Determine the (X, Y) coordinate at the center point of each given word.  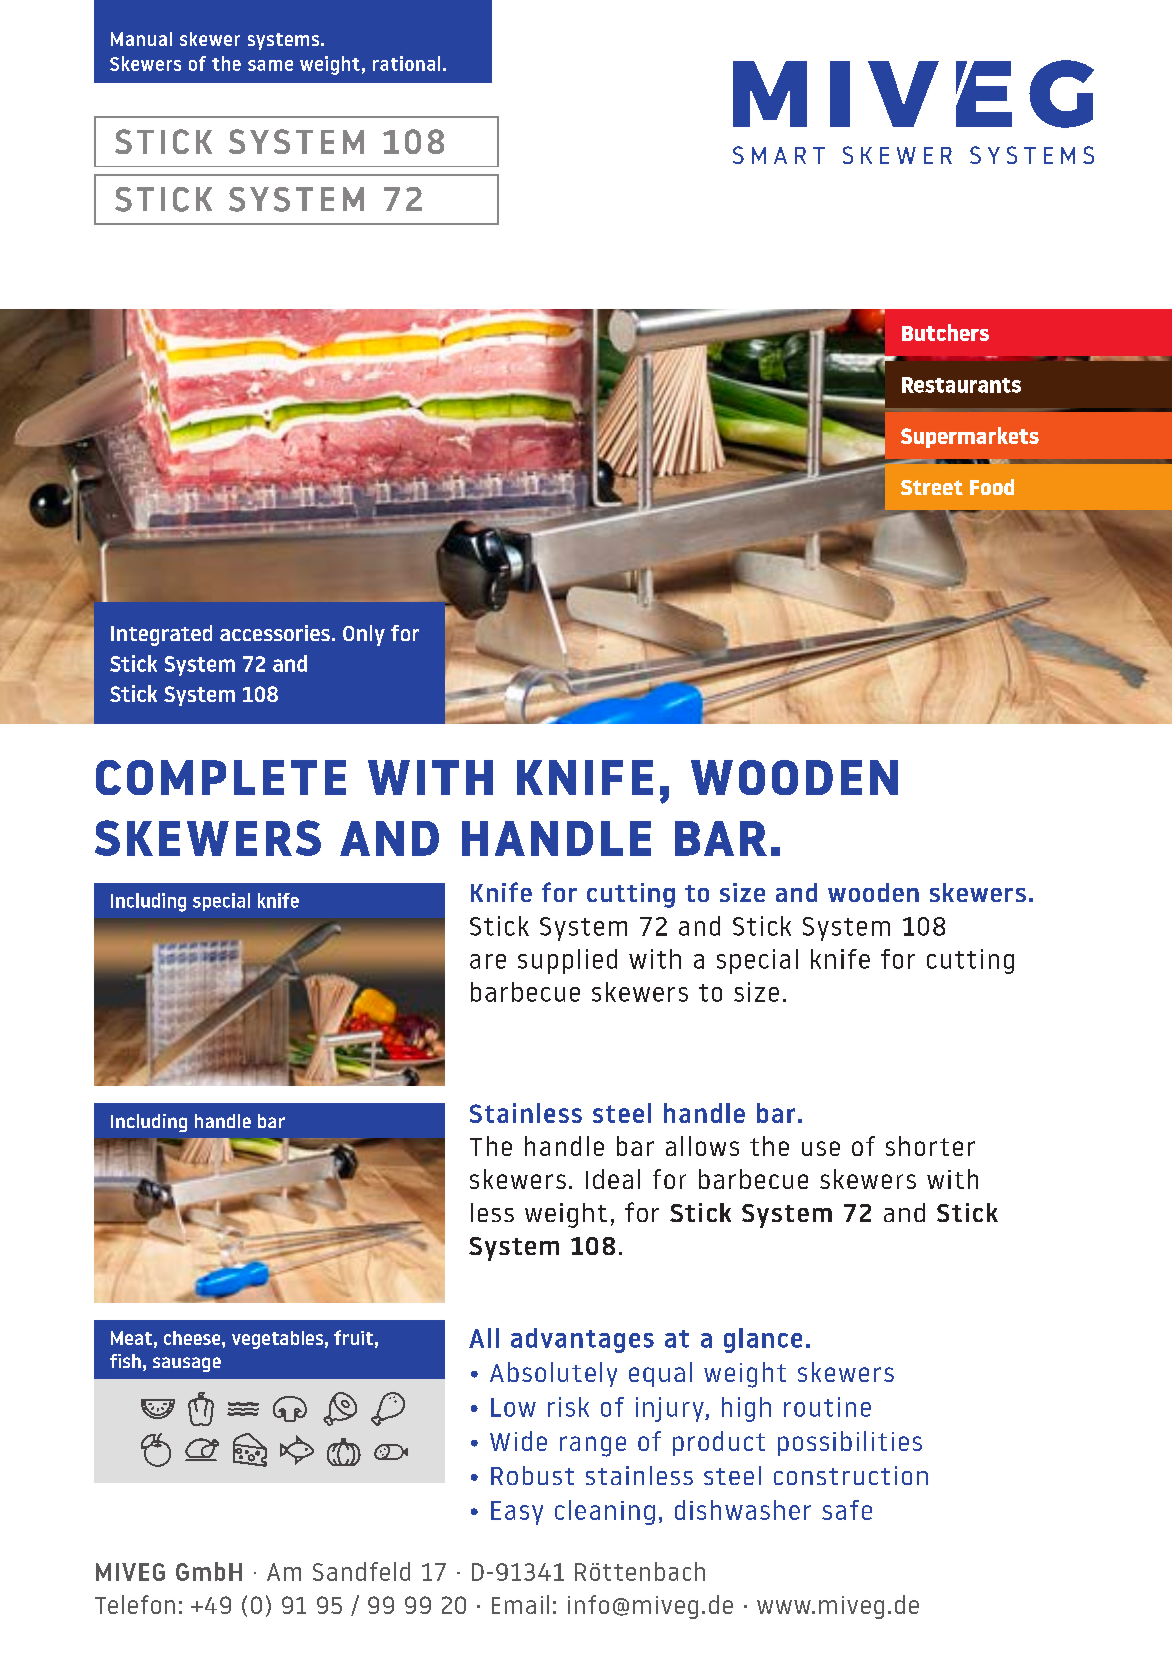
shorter (930, 1146)
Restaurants (961, 385)
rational (406, 63)
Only (364, 635)
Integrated (161, 635)
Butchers (945, 332)
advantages (582, 1340)
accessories (275, 633)
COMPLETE (221, 777)
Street (932, 487)
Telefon (135, 1604)
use (821, 1148)
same (270, 65)
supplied (567, 961)
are (488, 961)
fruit (353, 1337)
